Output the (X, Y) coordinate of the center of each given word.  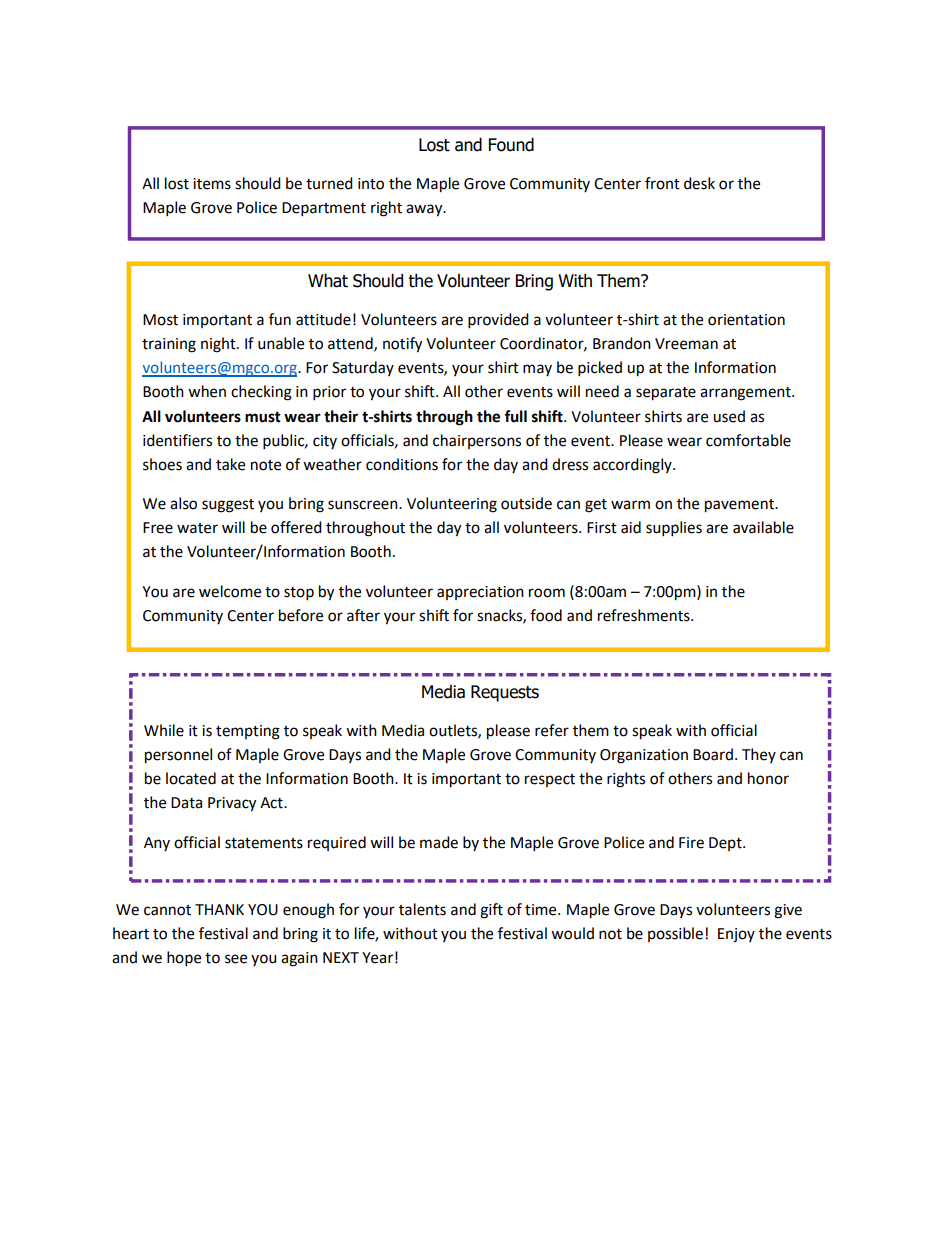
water (197, 528)
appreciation (480, 593)
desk (699, 183)
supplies (674, 529)
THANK (219, 909)
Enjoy (736, 935)
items (212, 184)
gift (491, 911)
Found (511, 145)
